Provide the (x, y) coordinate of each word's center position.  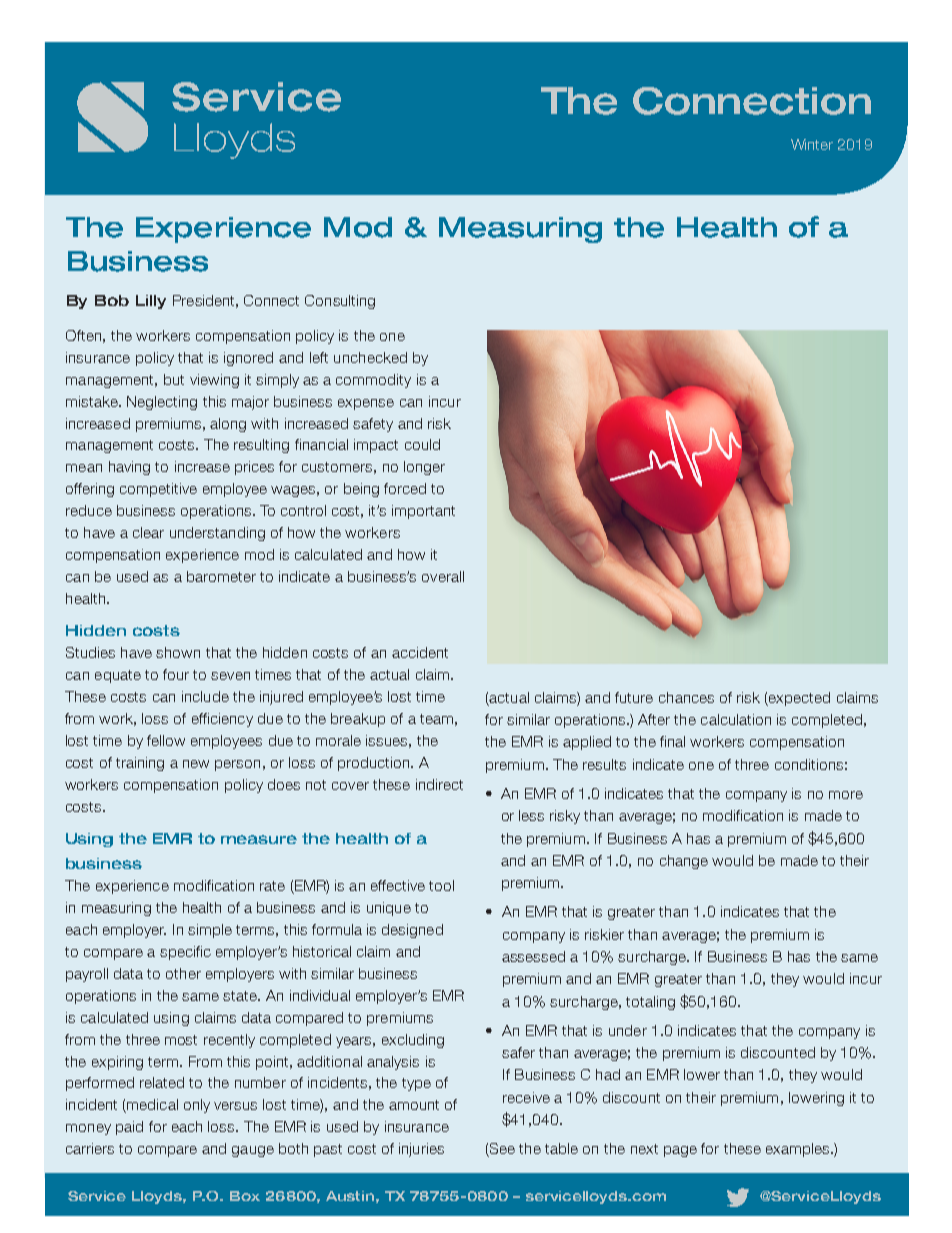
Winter (812, 144)
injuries (421, 1150)
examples (799, 1150)
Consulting (340, 302)
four (176, 674)
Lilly (151, 302)
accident (420, 652)
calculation (736, 719)
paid (129, 1128)
